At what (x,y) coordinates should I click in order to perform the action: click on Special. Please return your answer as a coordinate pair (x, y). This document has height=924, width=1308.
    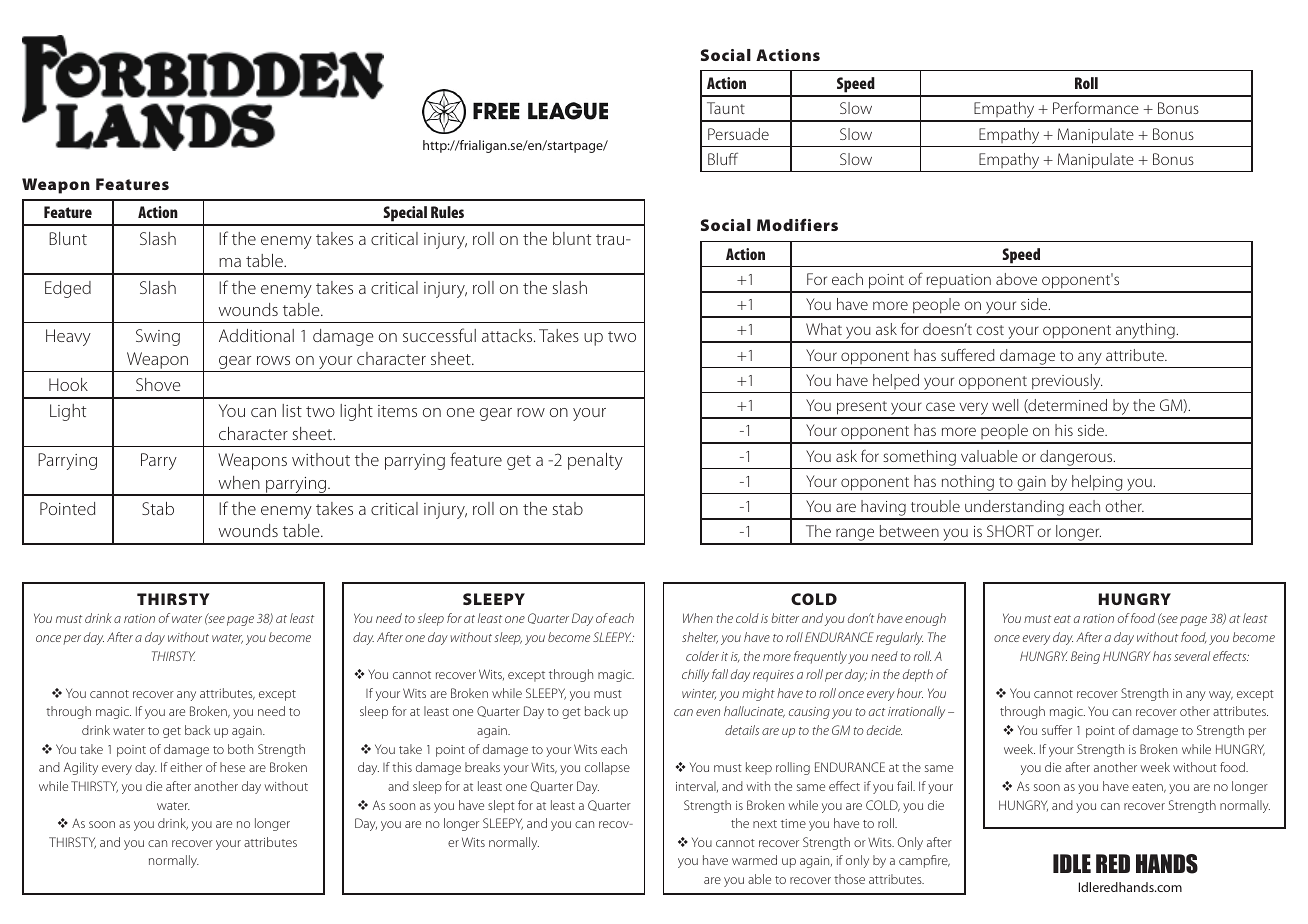
    Looking at the image, I should click on (405, 215).
